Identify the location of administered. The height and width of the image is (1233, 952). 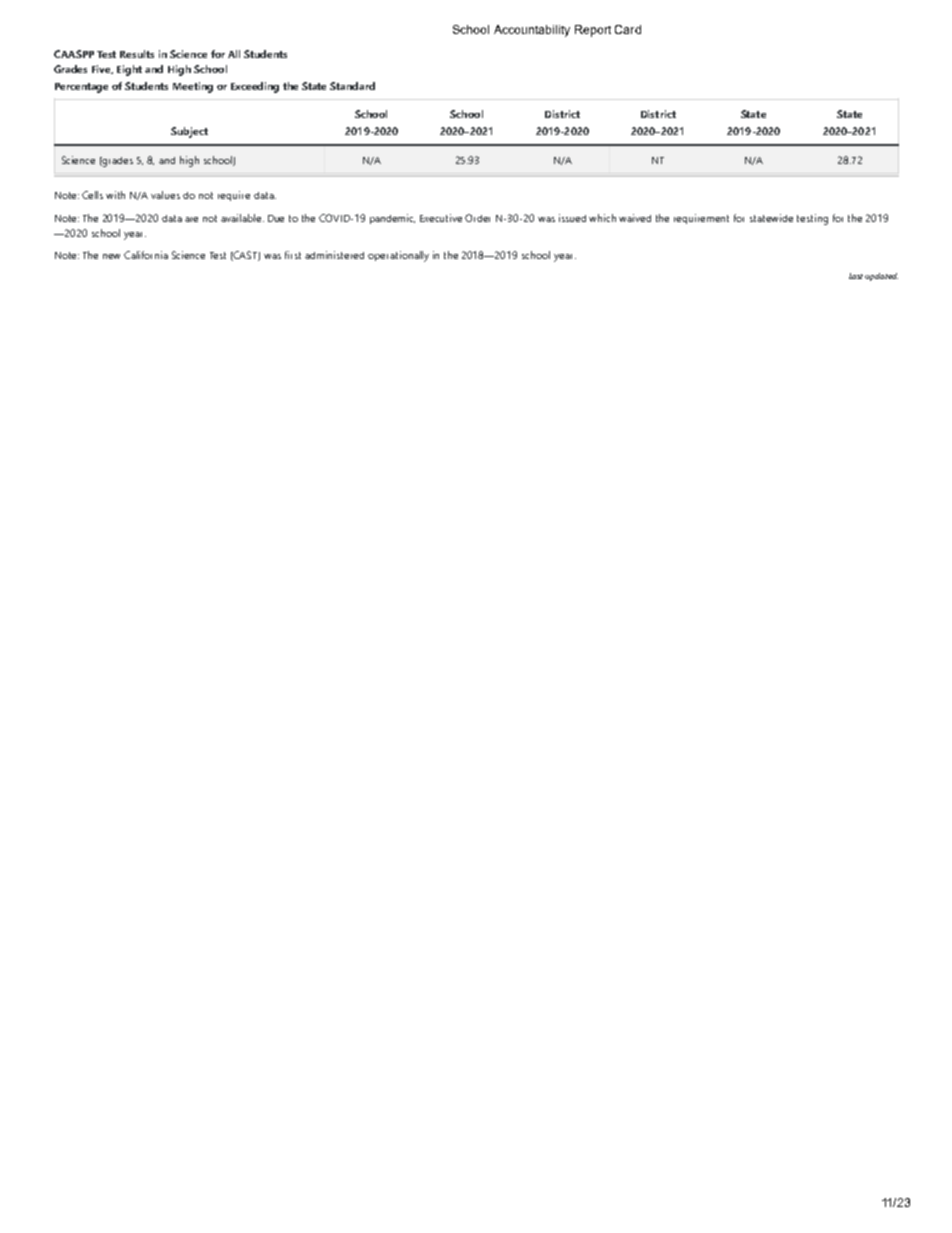
(334, 255).
